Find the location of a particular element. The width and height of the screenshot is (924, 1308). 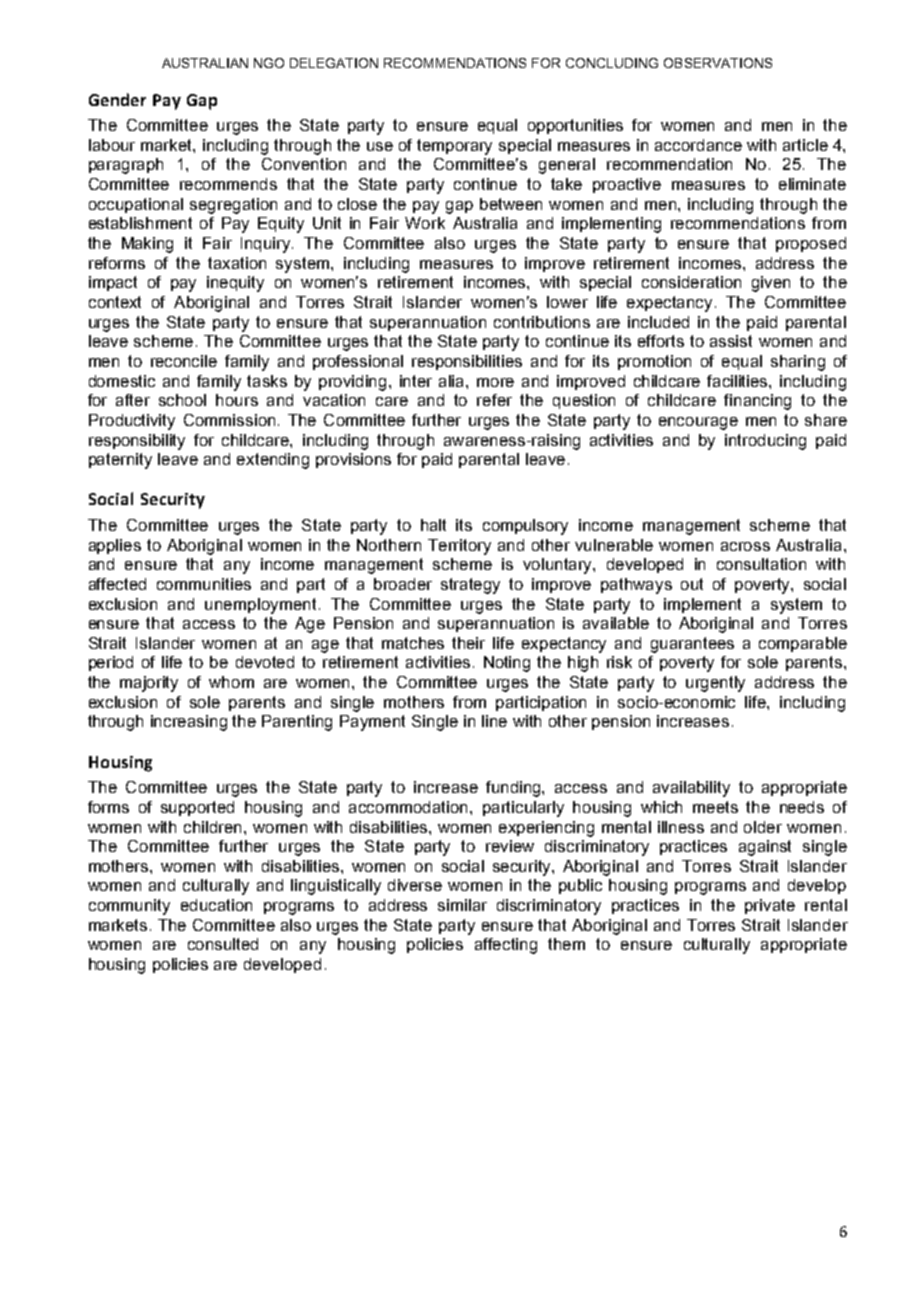

NGO is located at coordinates (269, 63).
